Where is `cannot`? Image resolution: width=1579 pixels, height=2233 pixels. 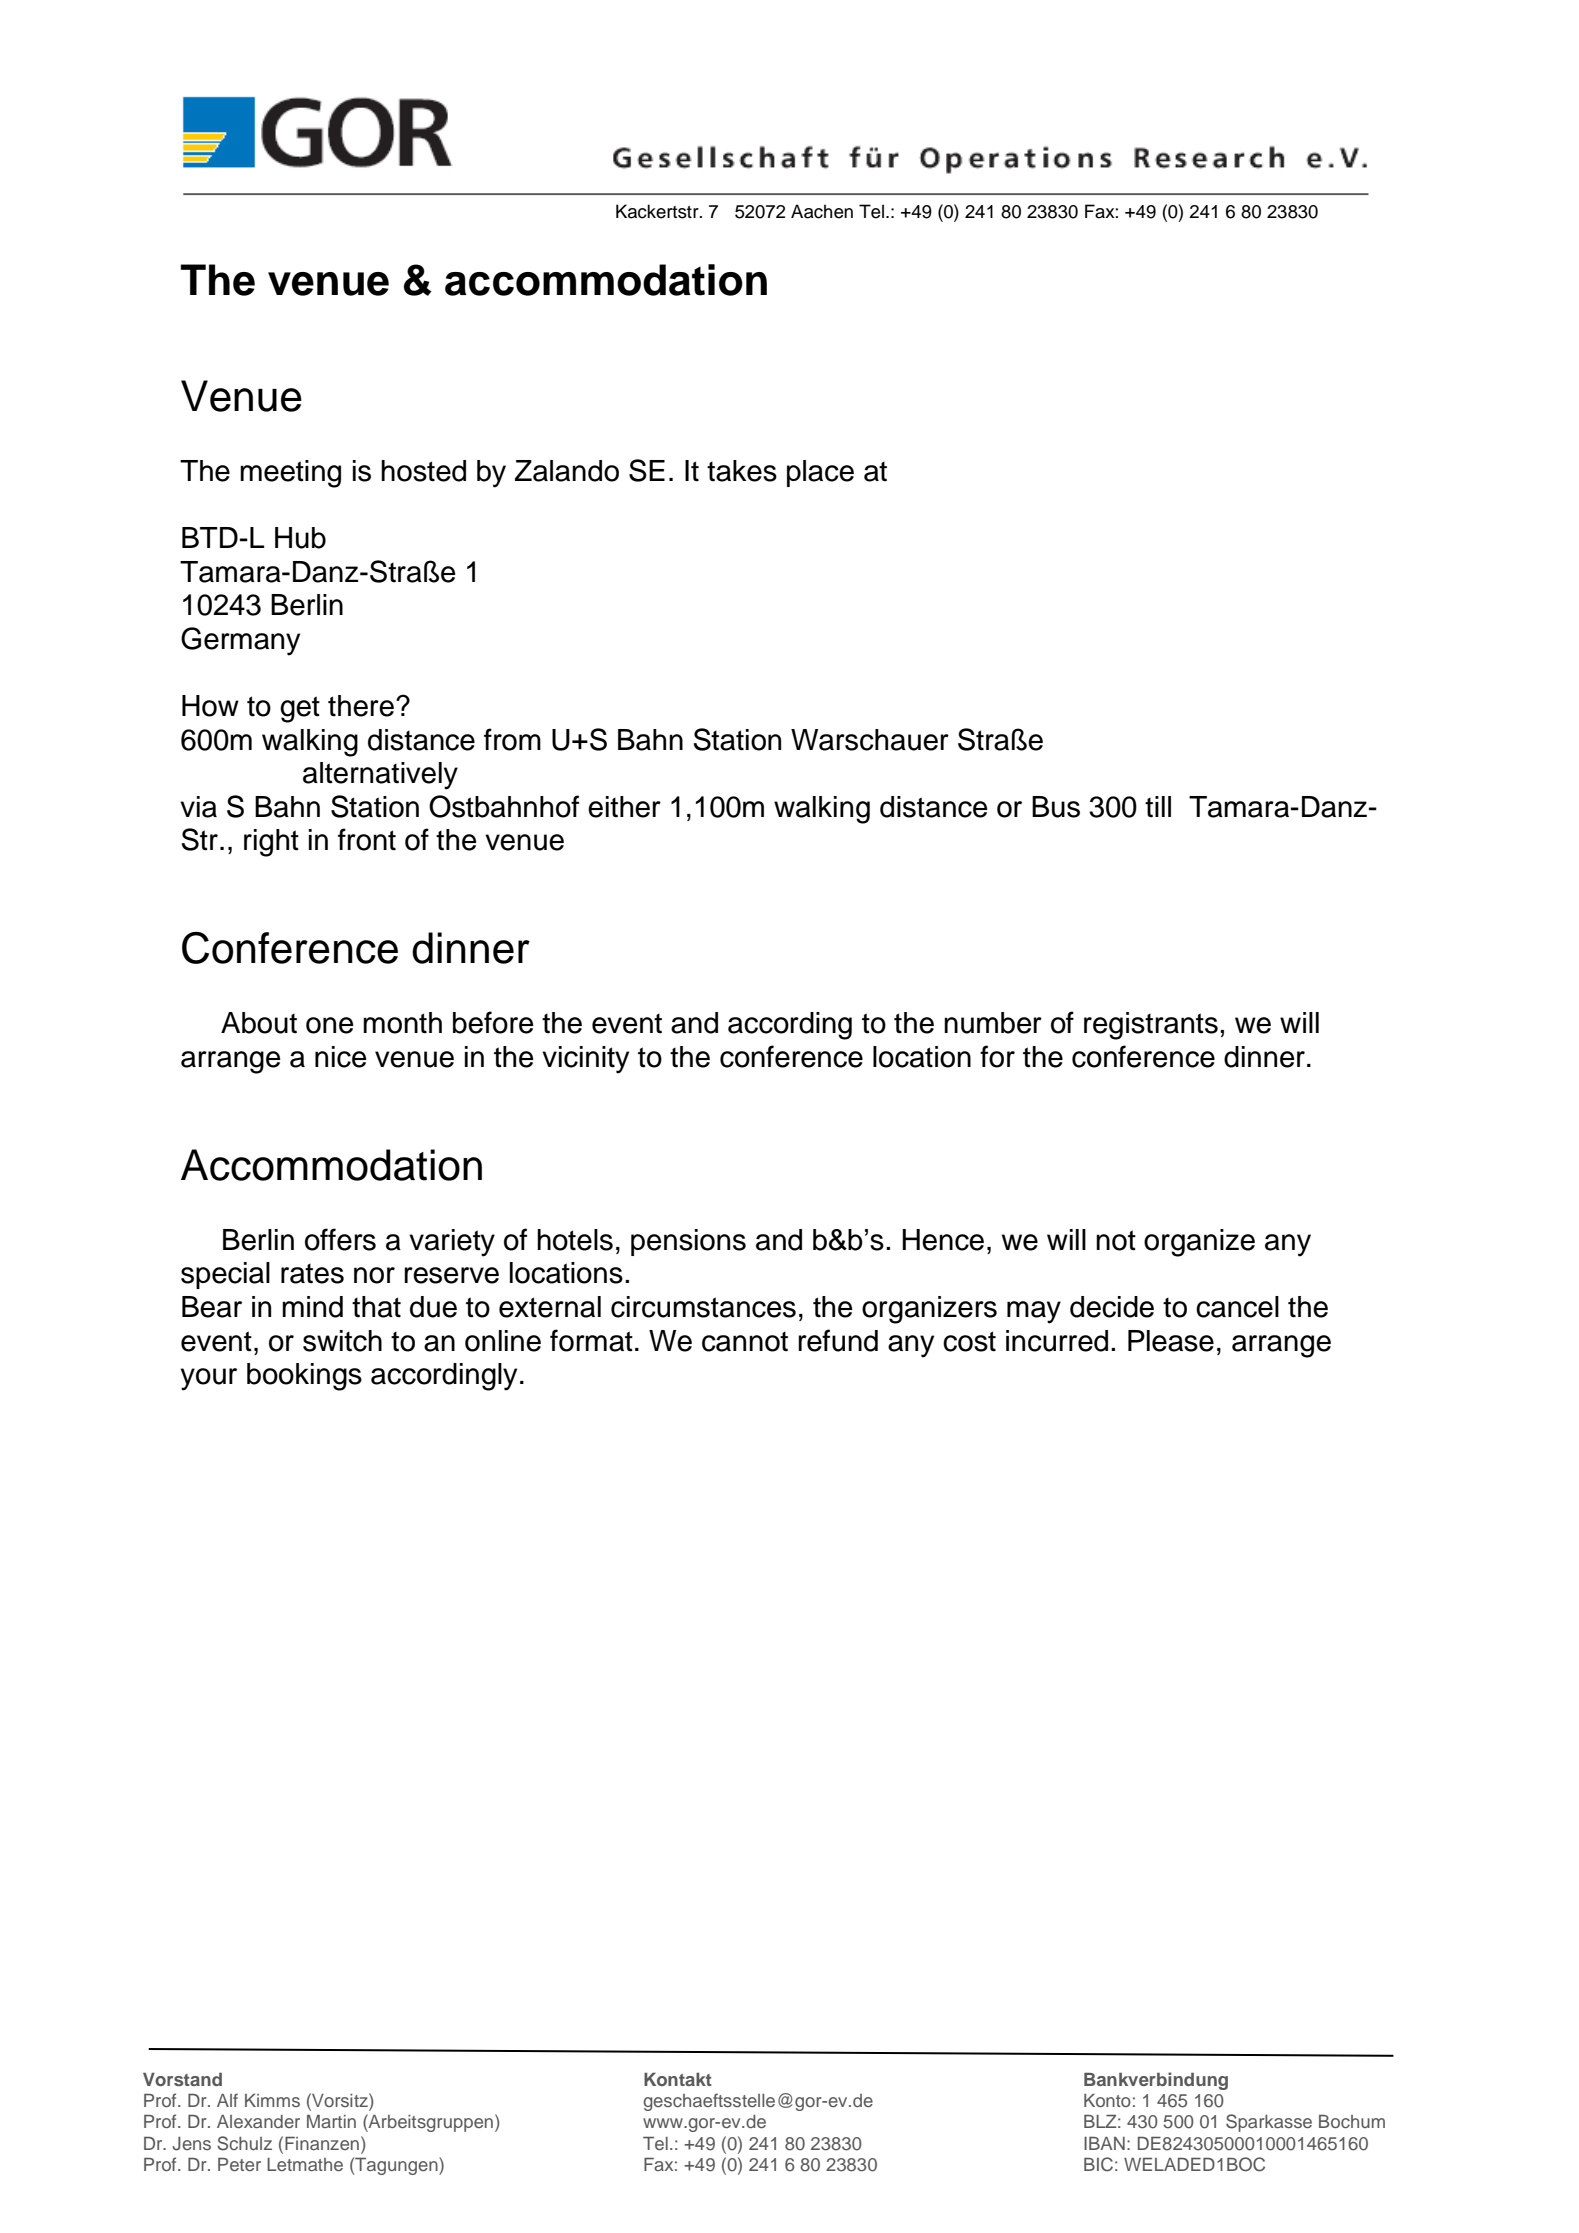
cannot is located at coordinates (745, 1342).
